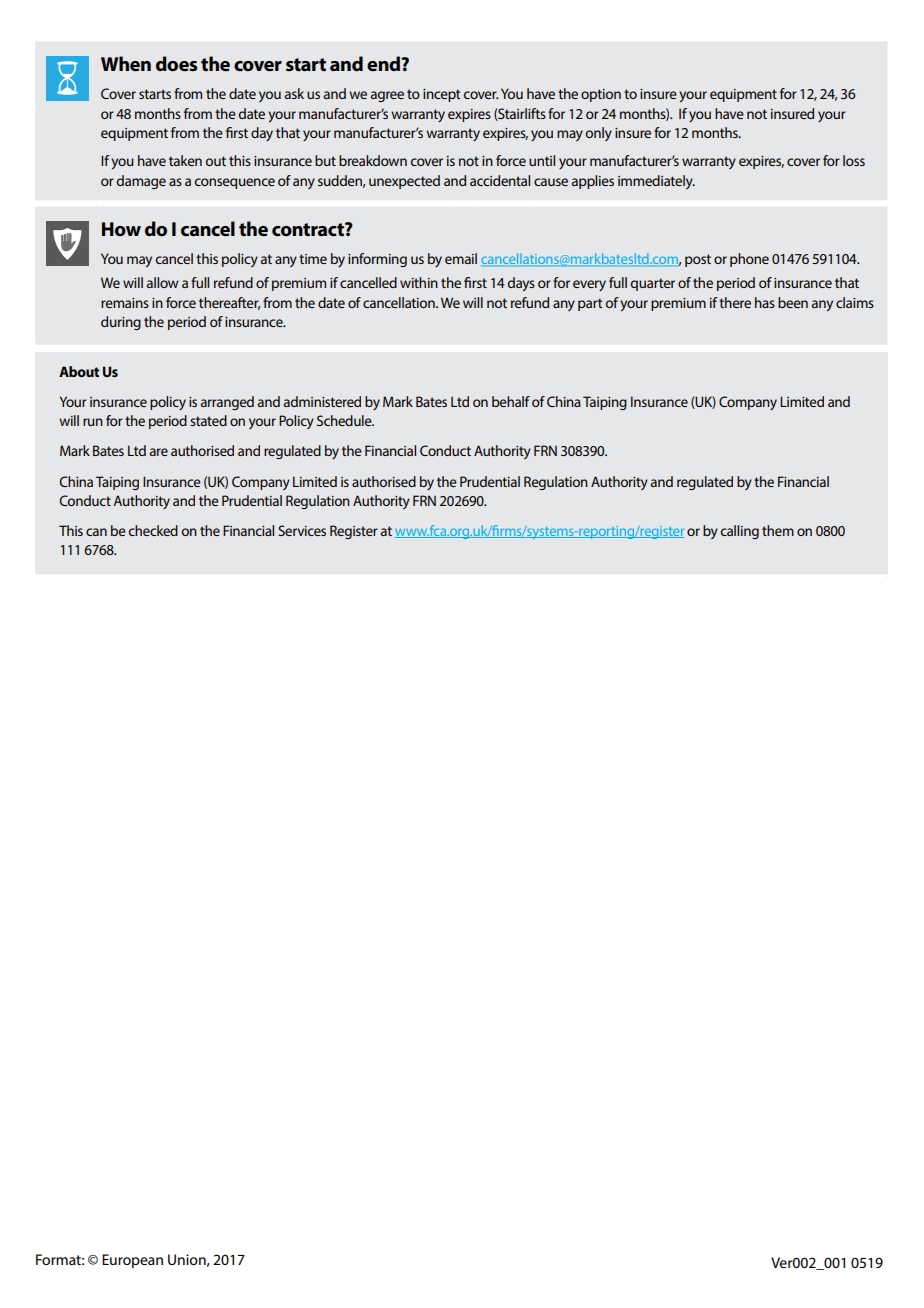  Describe the element at coordinates (387, 96) in the screenshot. I see `agree` at that location.
